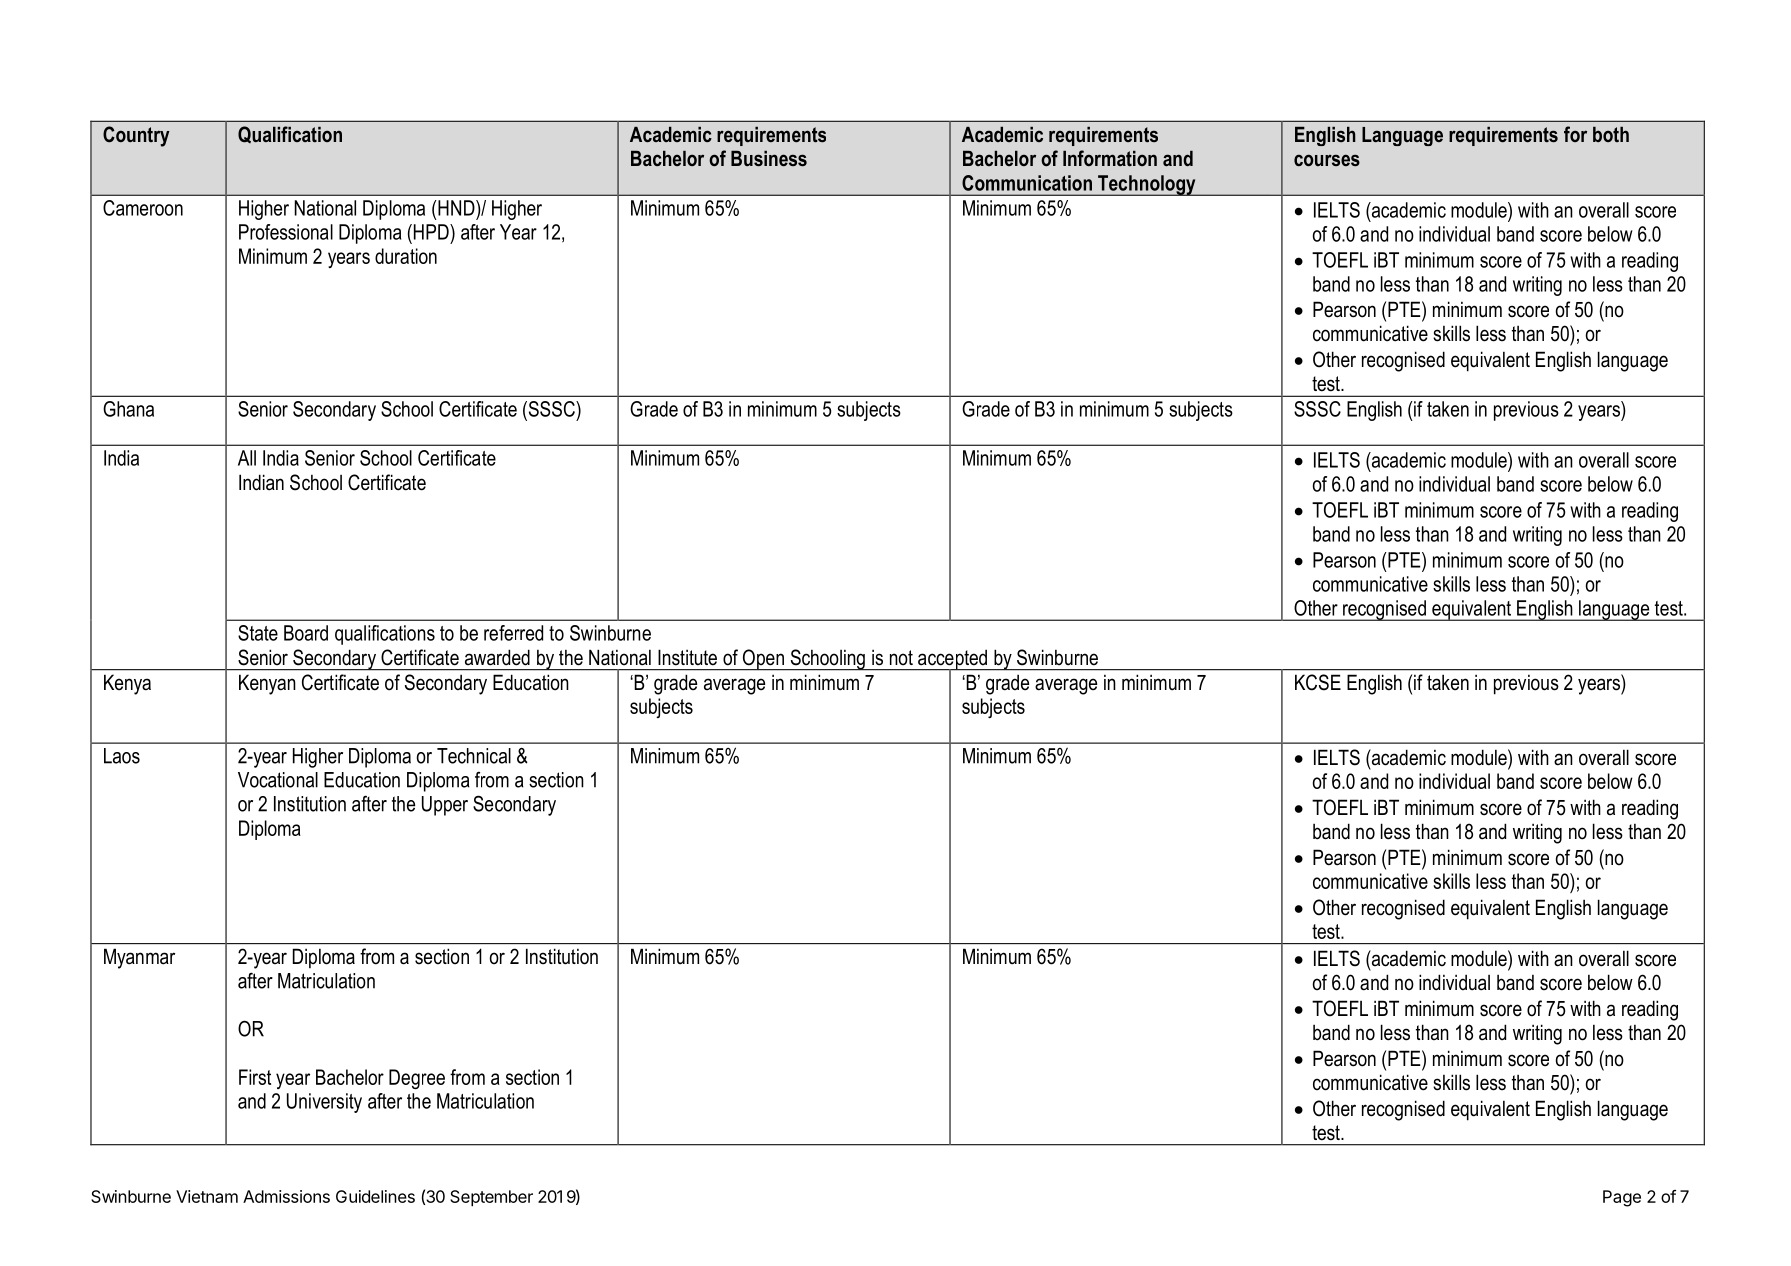  What do you see at coordinates (901, 658) in the screenshot?
I see `not` at bounding box center [901, 658].
